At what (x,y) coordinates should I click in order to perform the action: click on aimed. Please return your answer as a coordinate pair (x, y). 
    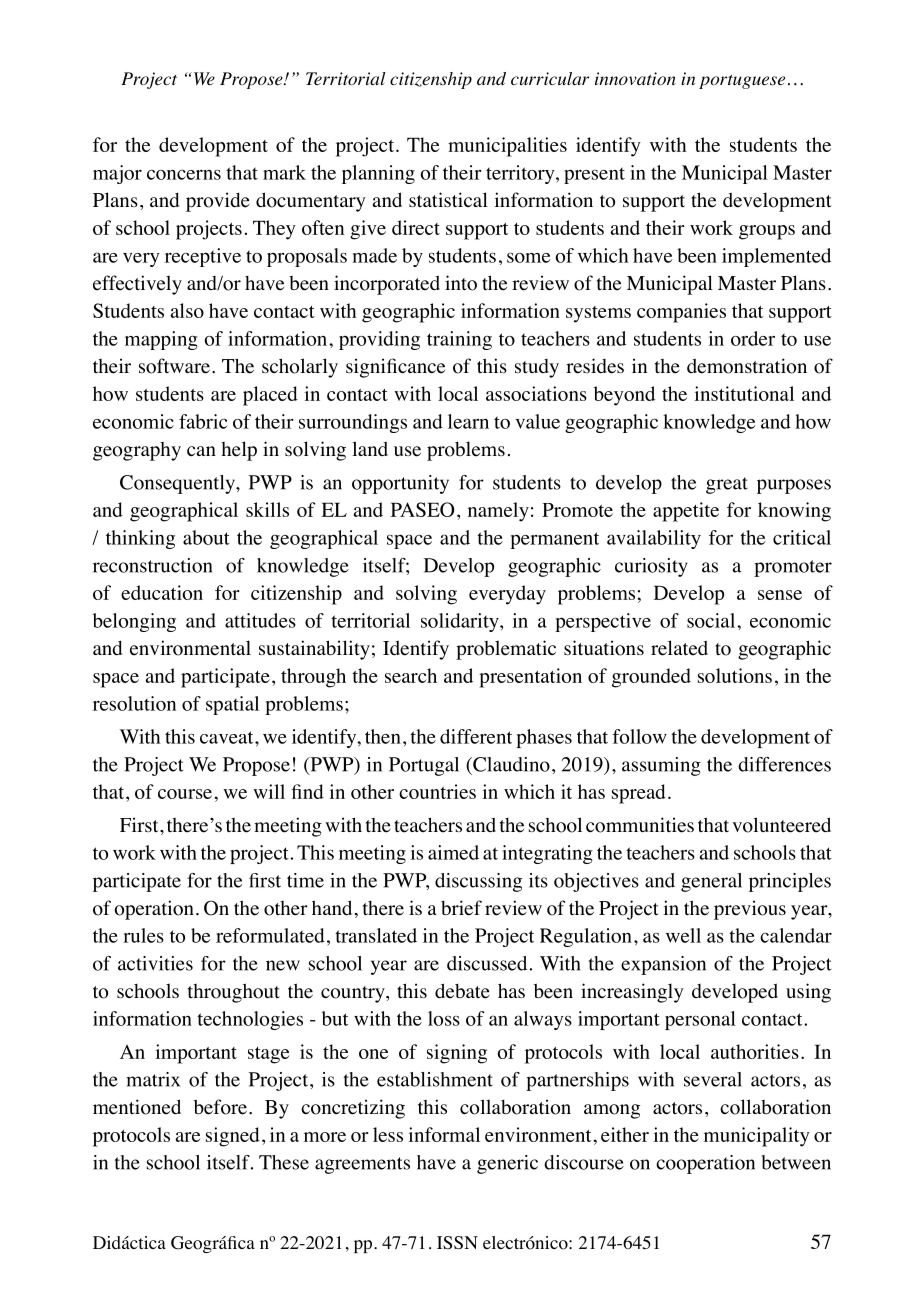
    Looking at the image, I should click on (453, 852).
